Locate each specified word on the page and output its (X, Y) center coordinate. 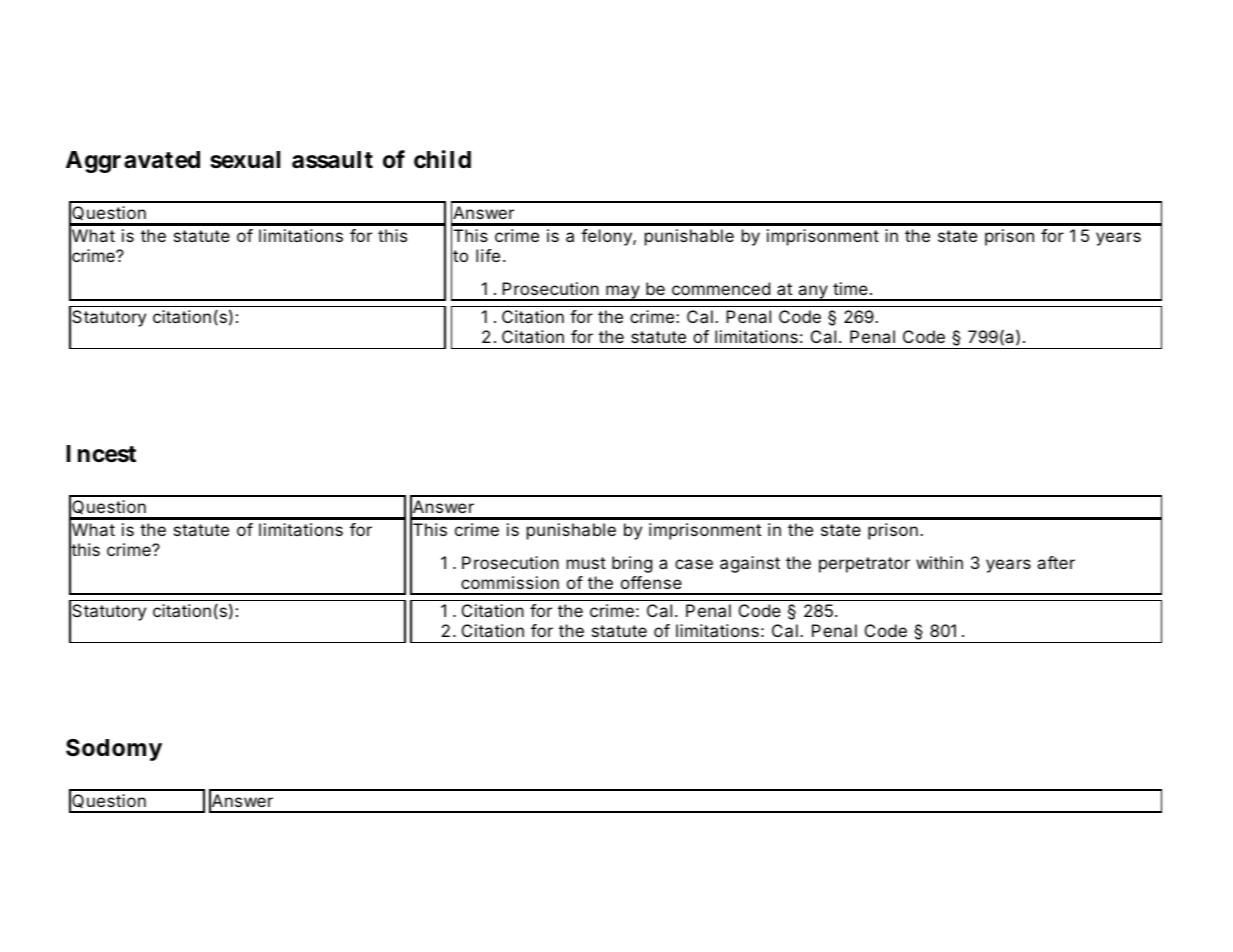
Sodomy (114, 750)
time (850, 288)
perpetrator (864, 565)
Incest (101, 454)
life (488, 255)
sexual (245, 160)
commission (510, 582)
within (939, 562)
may (622, 293)
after (1056, 562)
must (586, 563)
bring (632, 564)
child (442, 159)
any (812, 293)
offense (651, 582)
